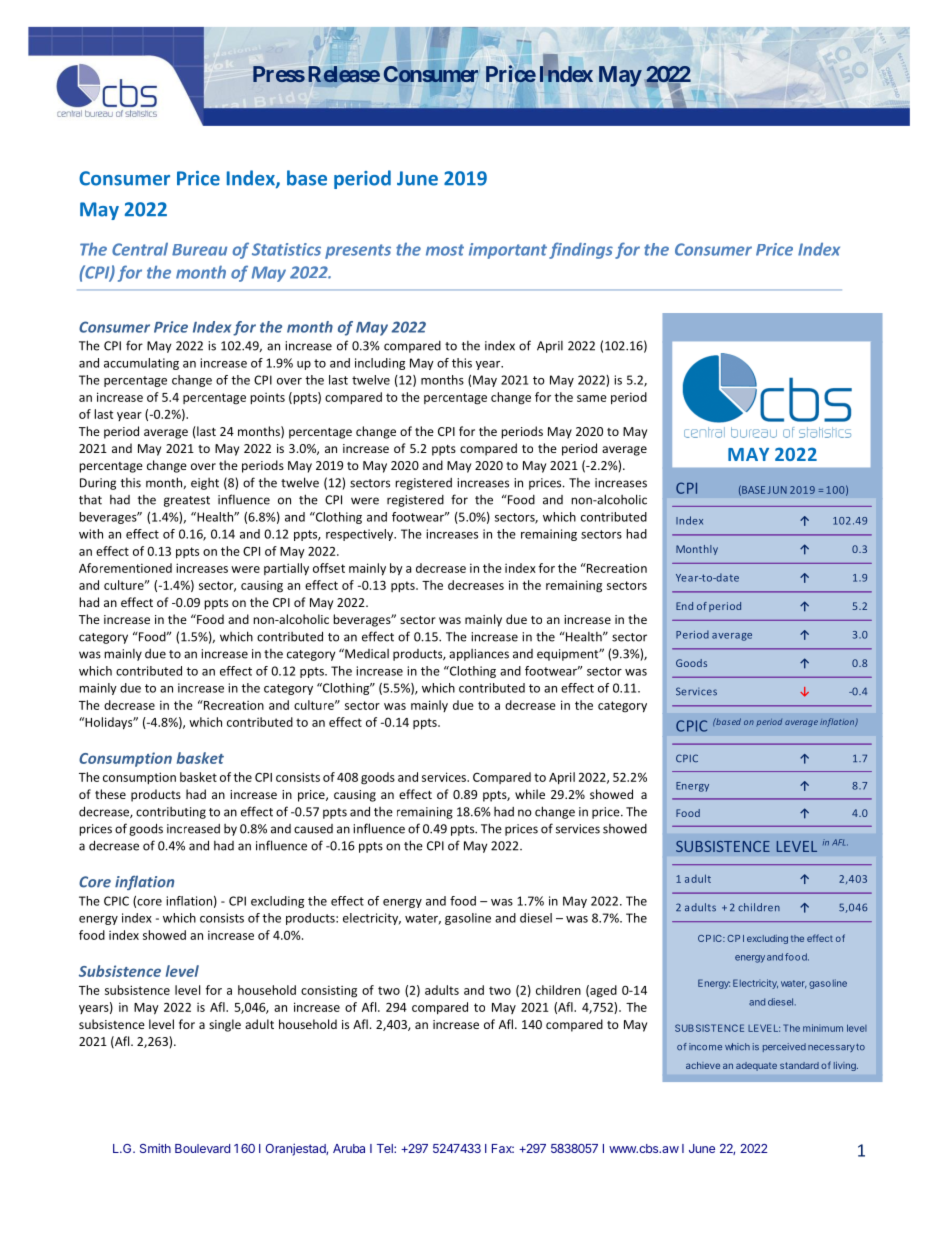 The height and width of the screenshot is (1233, 952). I want to click on Boulevard, so click(202, 1148).
